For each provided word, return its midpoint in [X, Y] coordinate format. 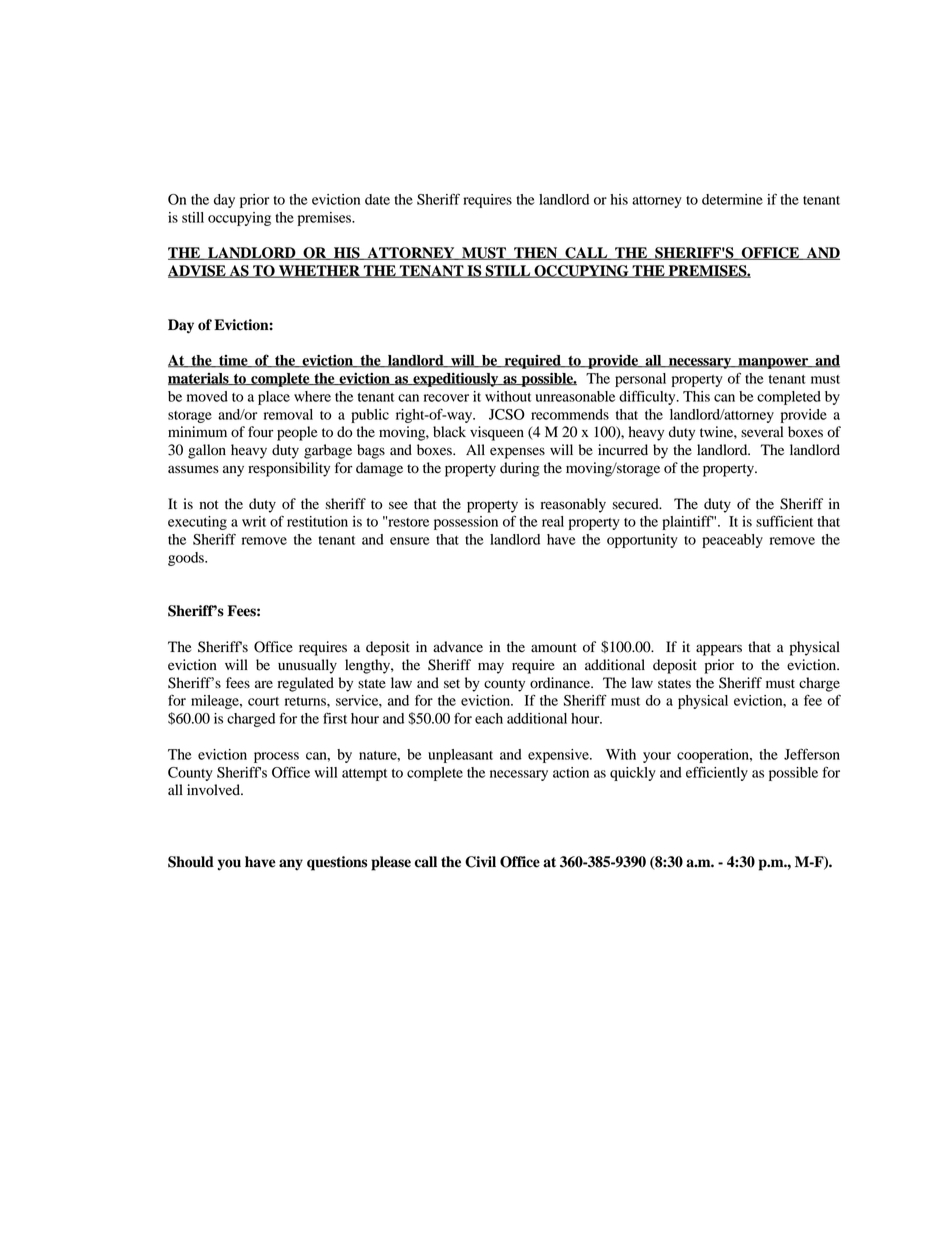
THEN [536, 253]
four [261, 432]
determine [732, 199]
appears [719, 650]
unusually [307, 666]
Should [191, 862]
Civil [480, 862]
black [449, 432]
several [762, 432]
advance [458, 647]
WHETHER [319, 271]
